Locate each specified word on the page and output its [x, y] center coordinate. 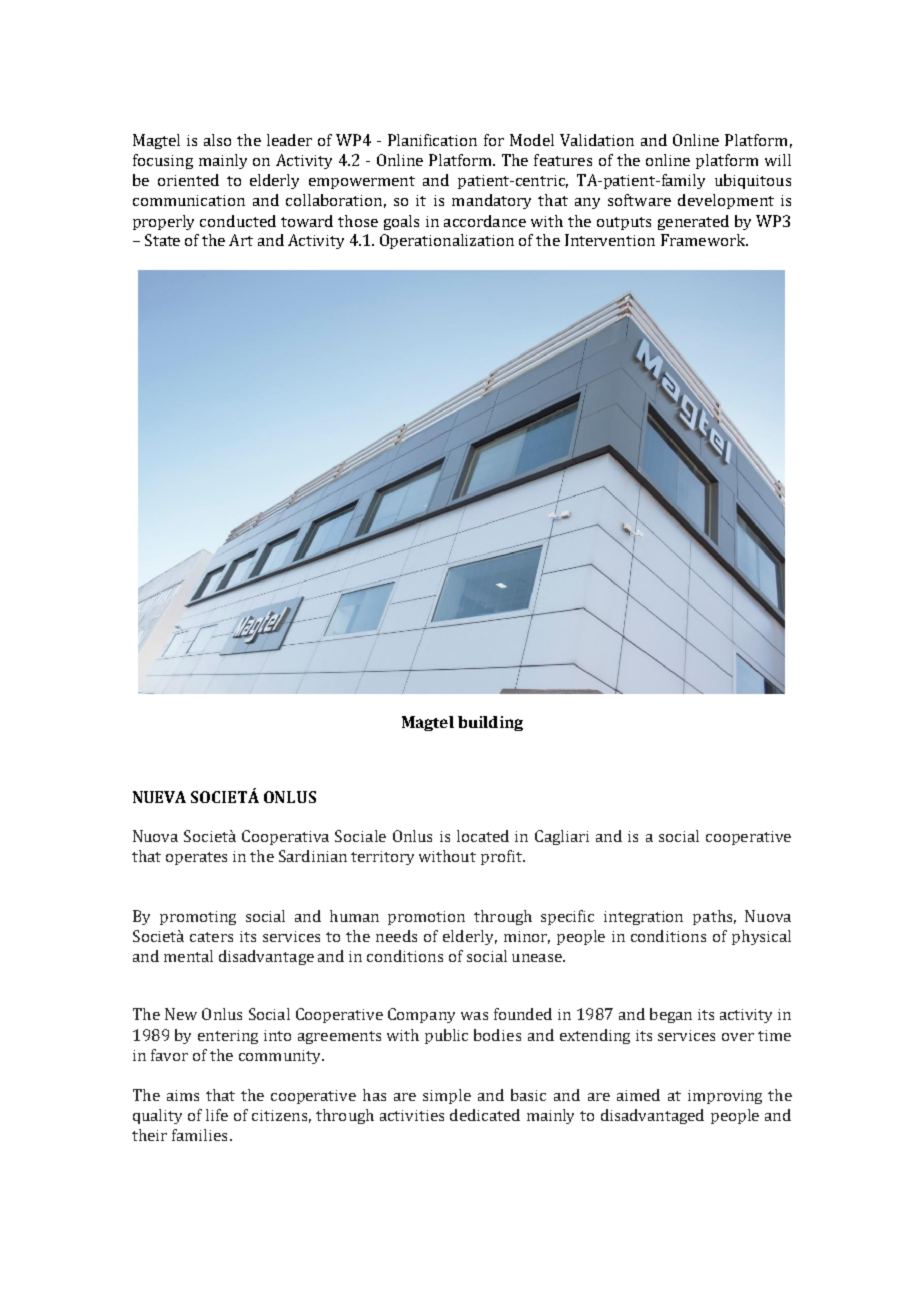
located [483, 836]
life [217, 1115]
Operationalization [447, 241]
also [217, 140]
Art [241, 240]
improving [725, 1097]
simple [447, 1096]
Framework [704, 240]
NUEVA [159, 797]
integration [643, 918]
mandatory [491, 201]
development [726, 201]
